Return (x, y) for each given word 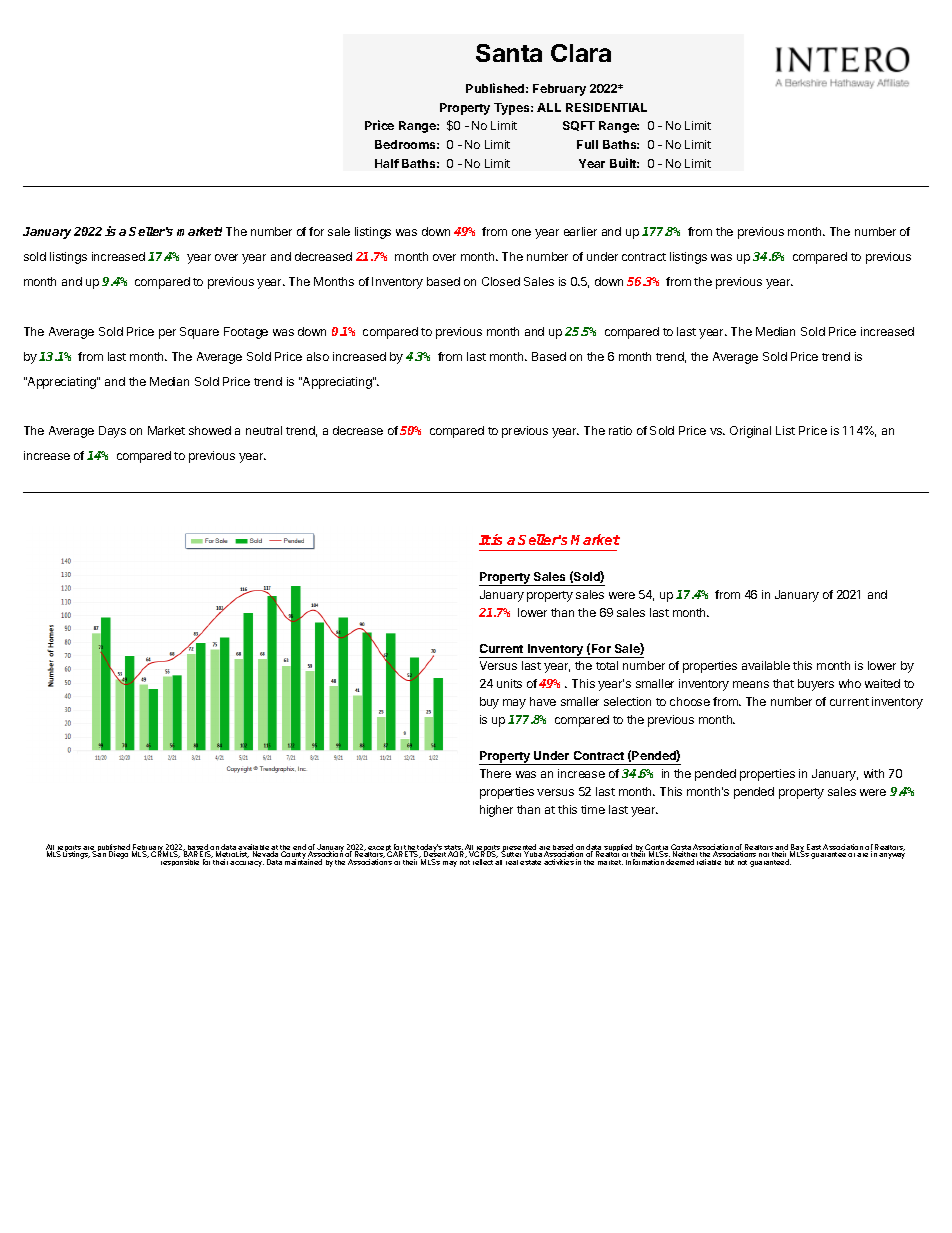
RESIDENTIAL (606, 107)
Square (199, 333)
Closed (501, 281)
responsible (180, 862)
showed (210, 430)
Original (750, 432)
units (509, 683)
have (543, 701)
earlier (580, 231)
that (783, 683)
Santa (509, 53)
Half (387, 163)
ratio (620, 430)
